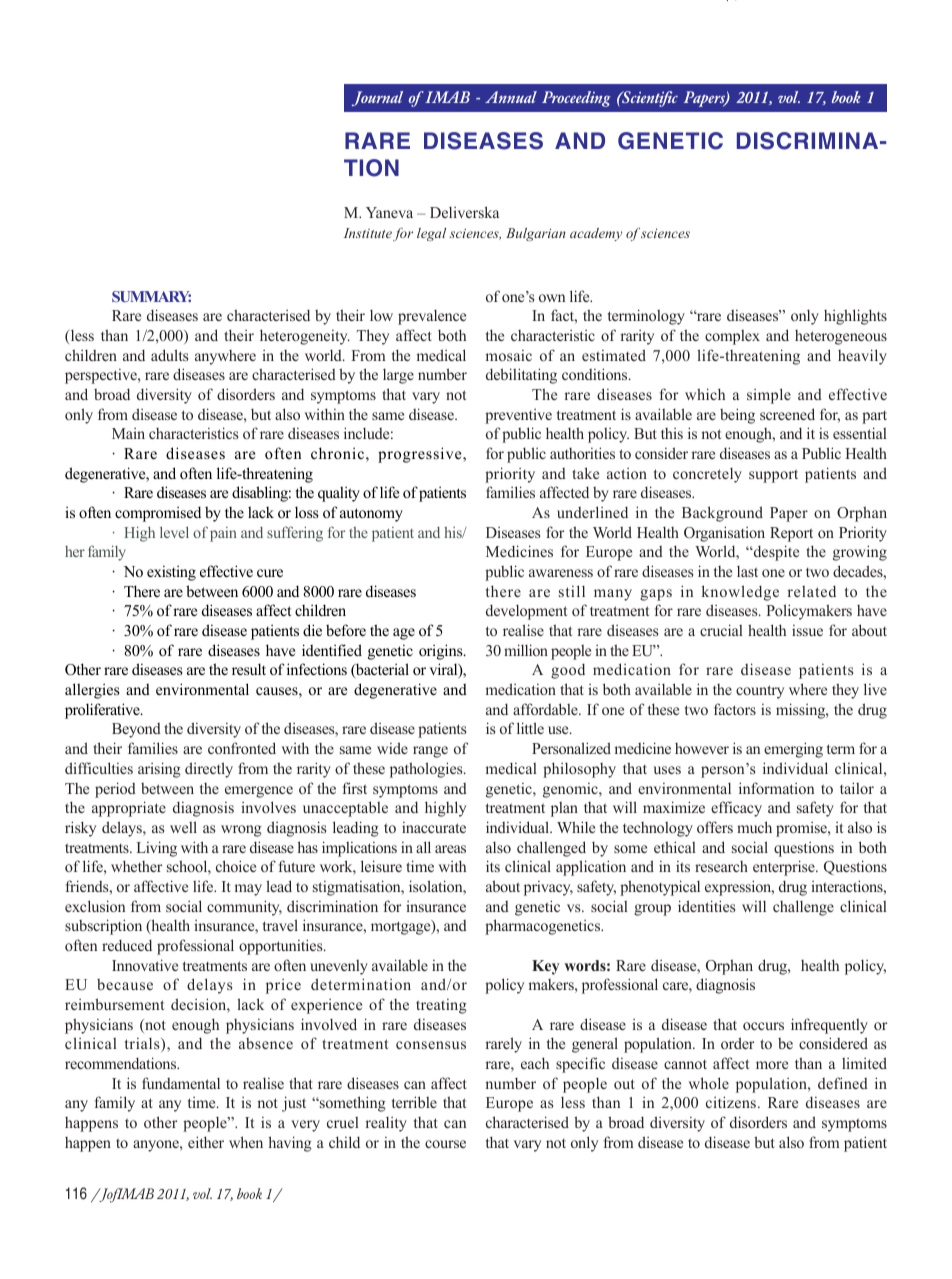  What do you see at coordinates (377, 98) in the document?
I see `Journal` at bounding box center [377, 98].
